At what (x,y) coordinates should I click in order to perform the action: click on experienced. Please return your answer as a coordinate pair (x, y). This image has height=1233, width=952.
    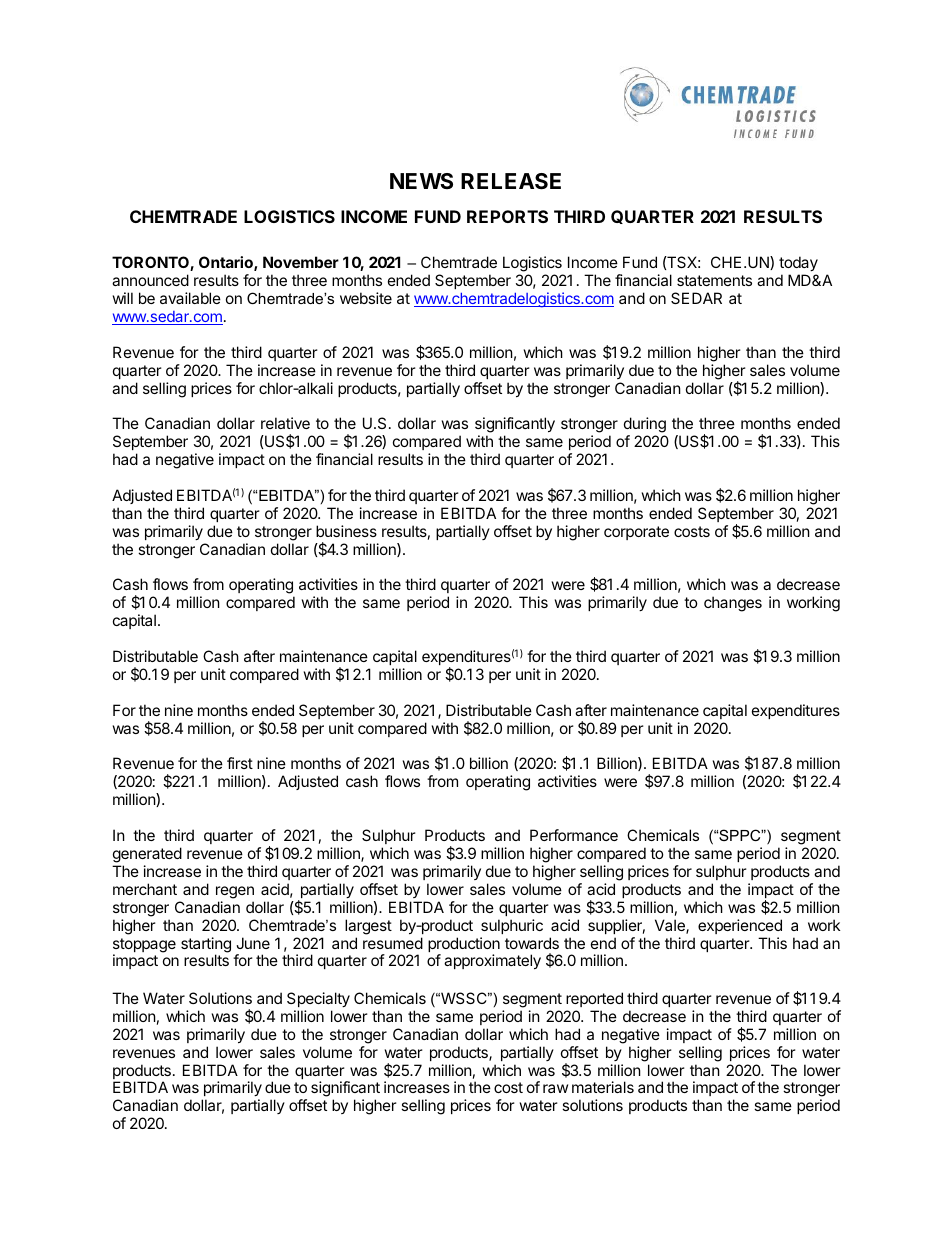
    Looking at the image, I should click on (740, 926).
